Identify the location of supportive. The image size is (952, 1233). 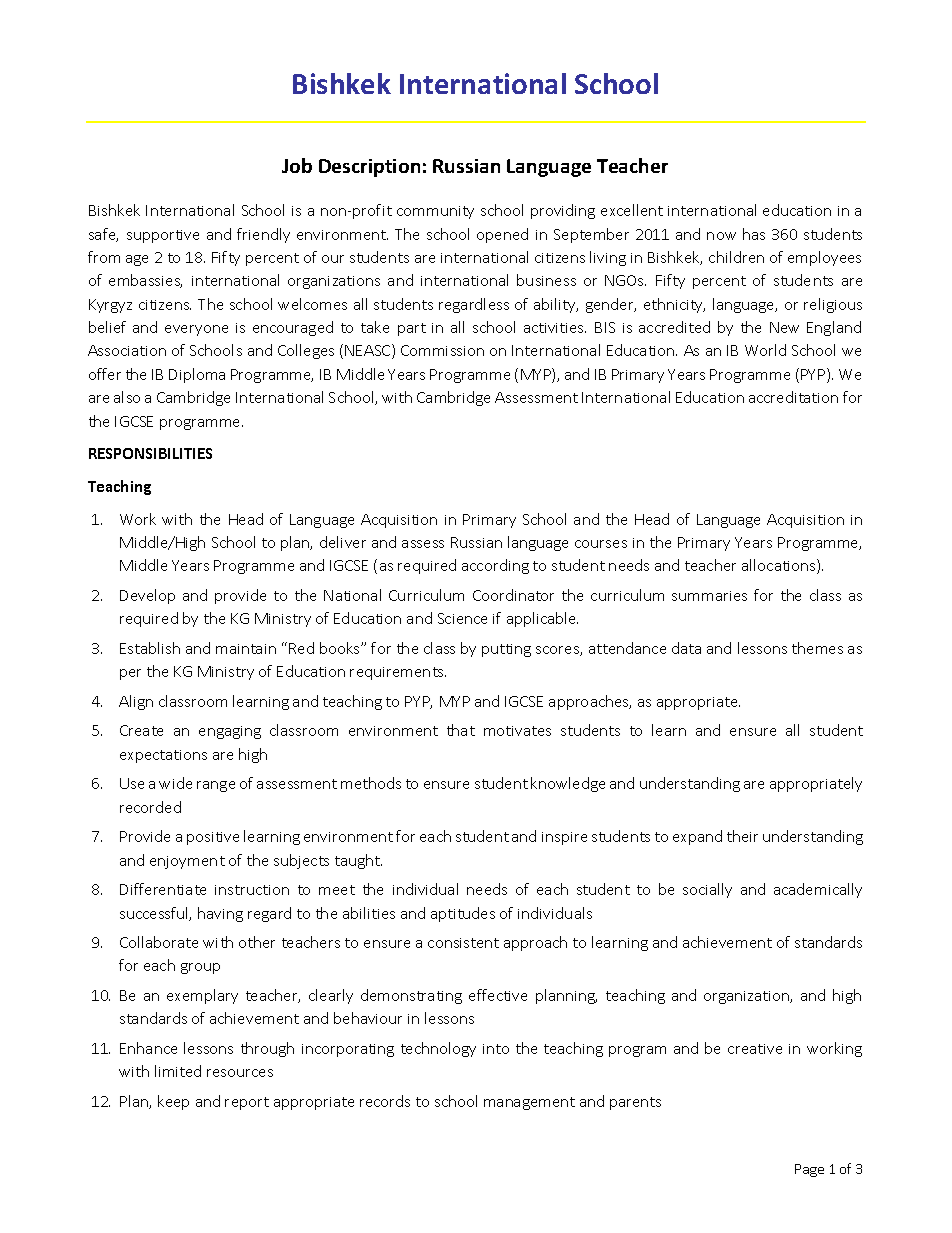
(163, 236).
